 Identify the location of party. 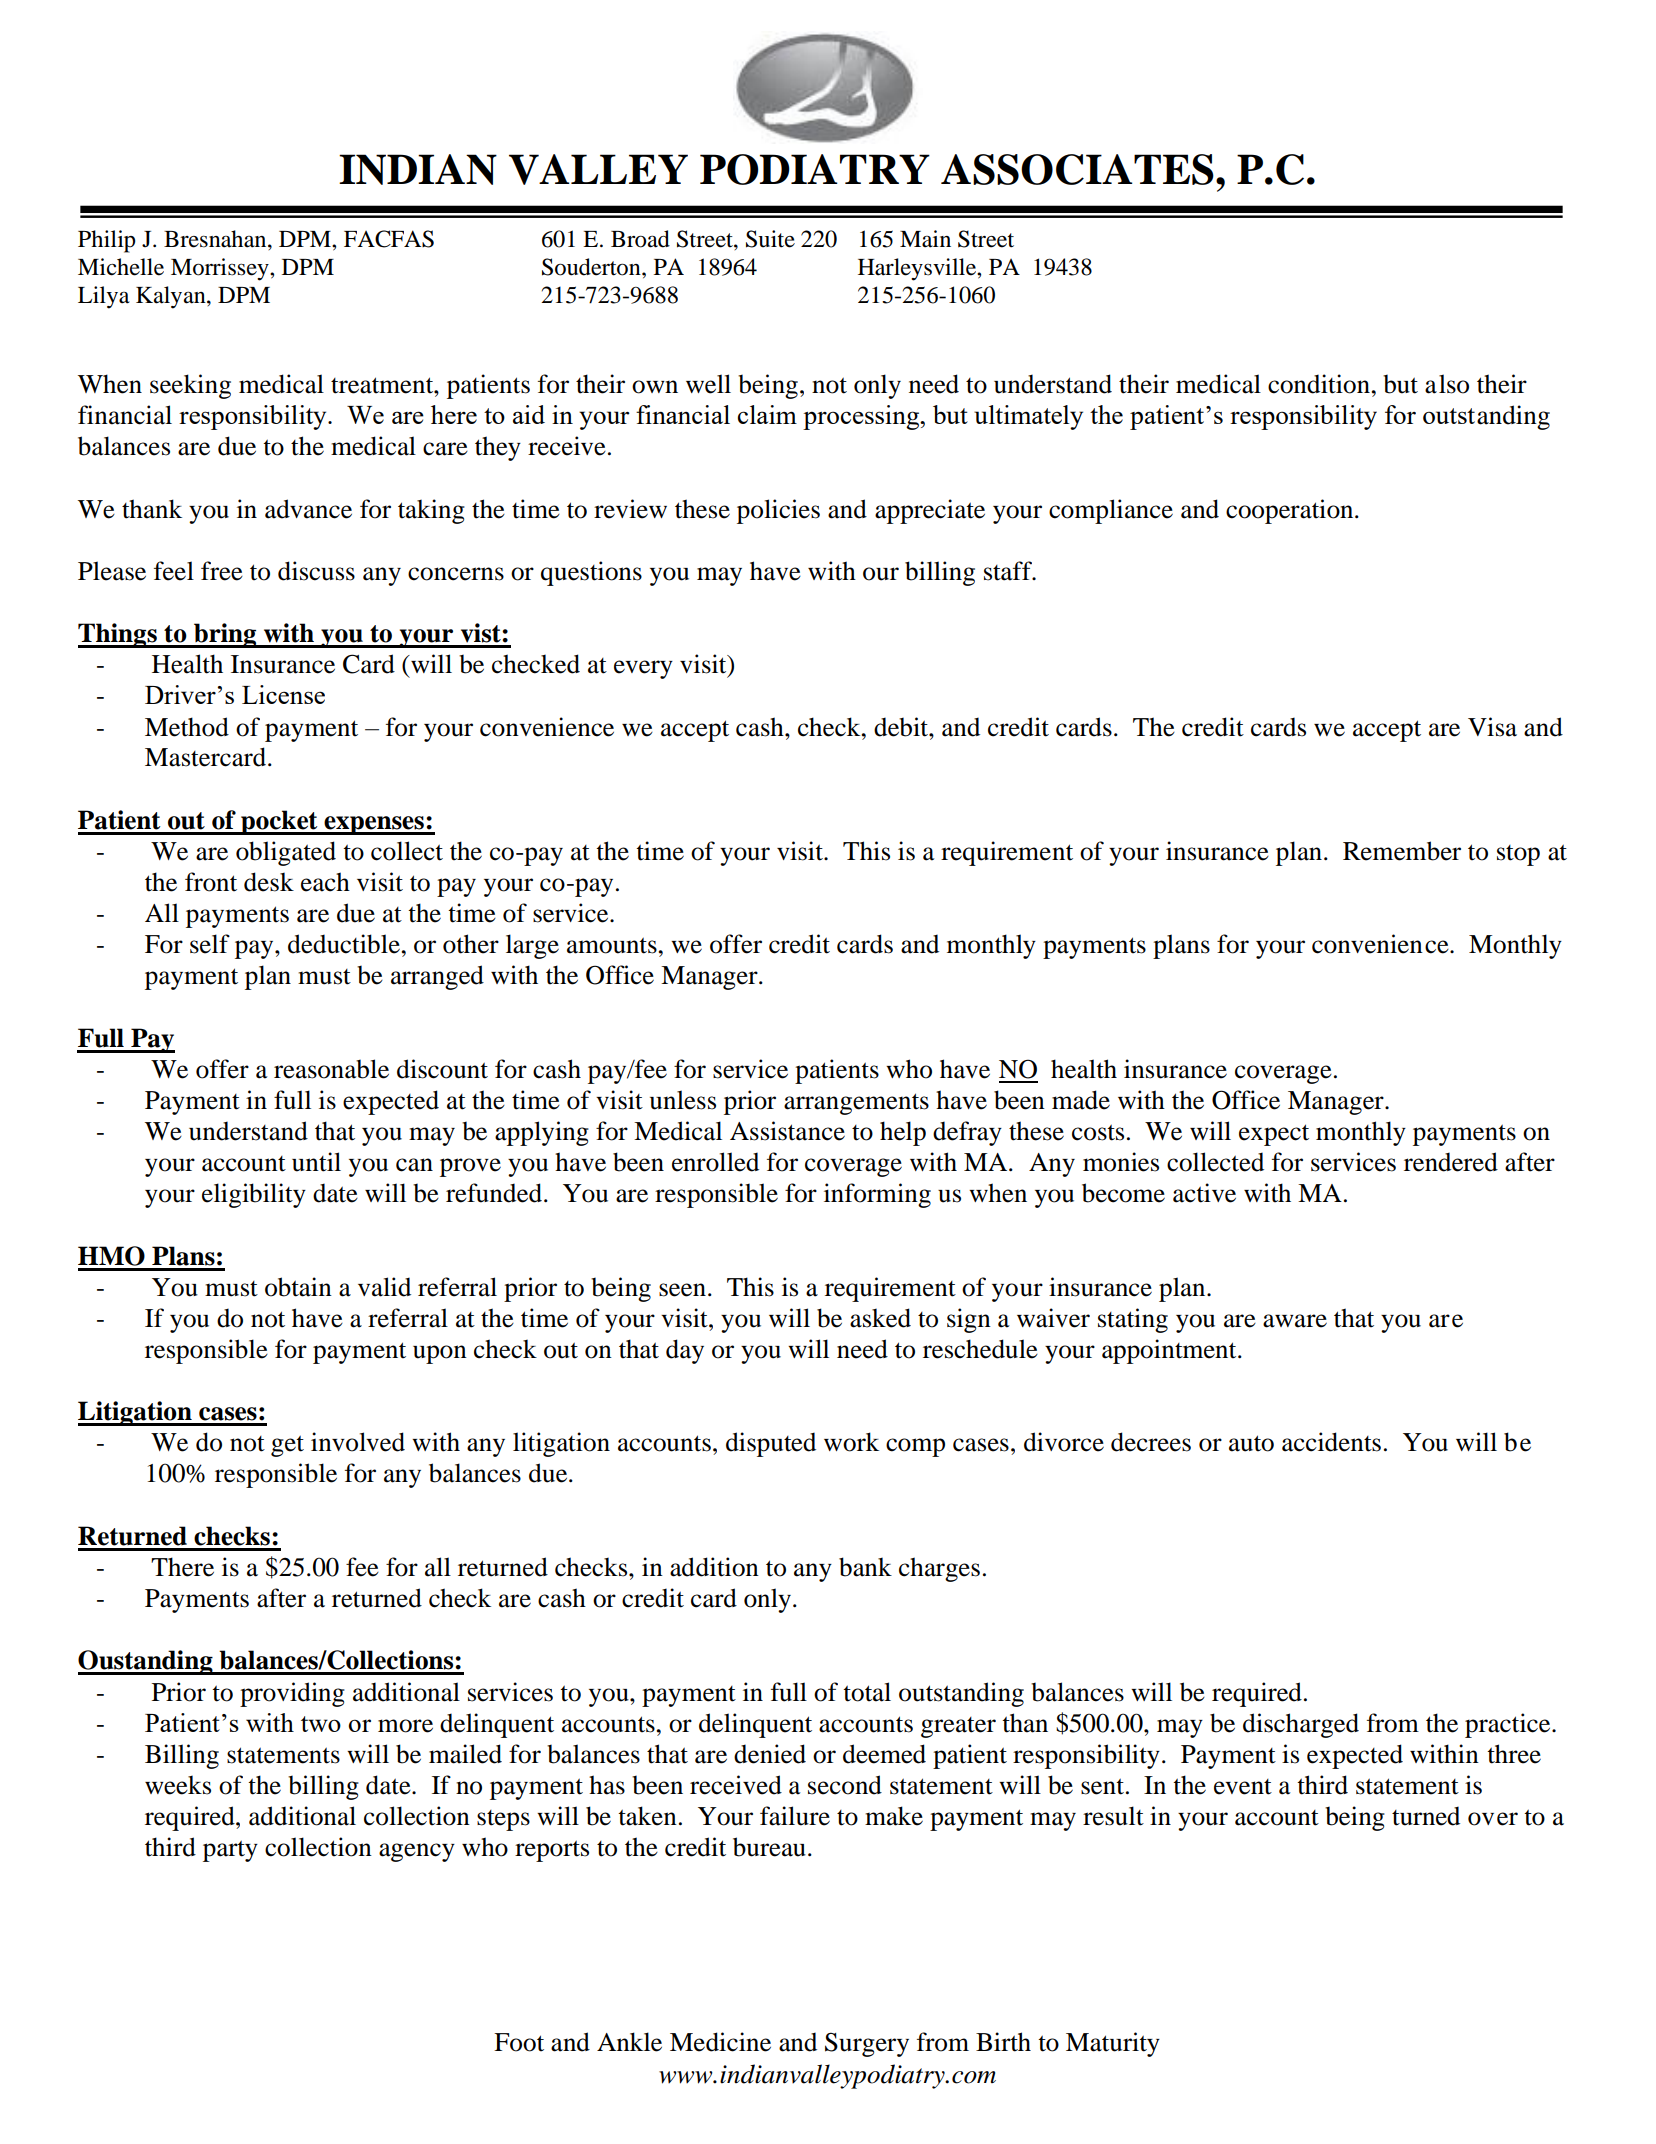
(230, 1851).
